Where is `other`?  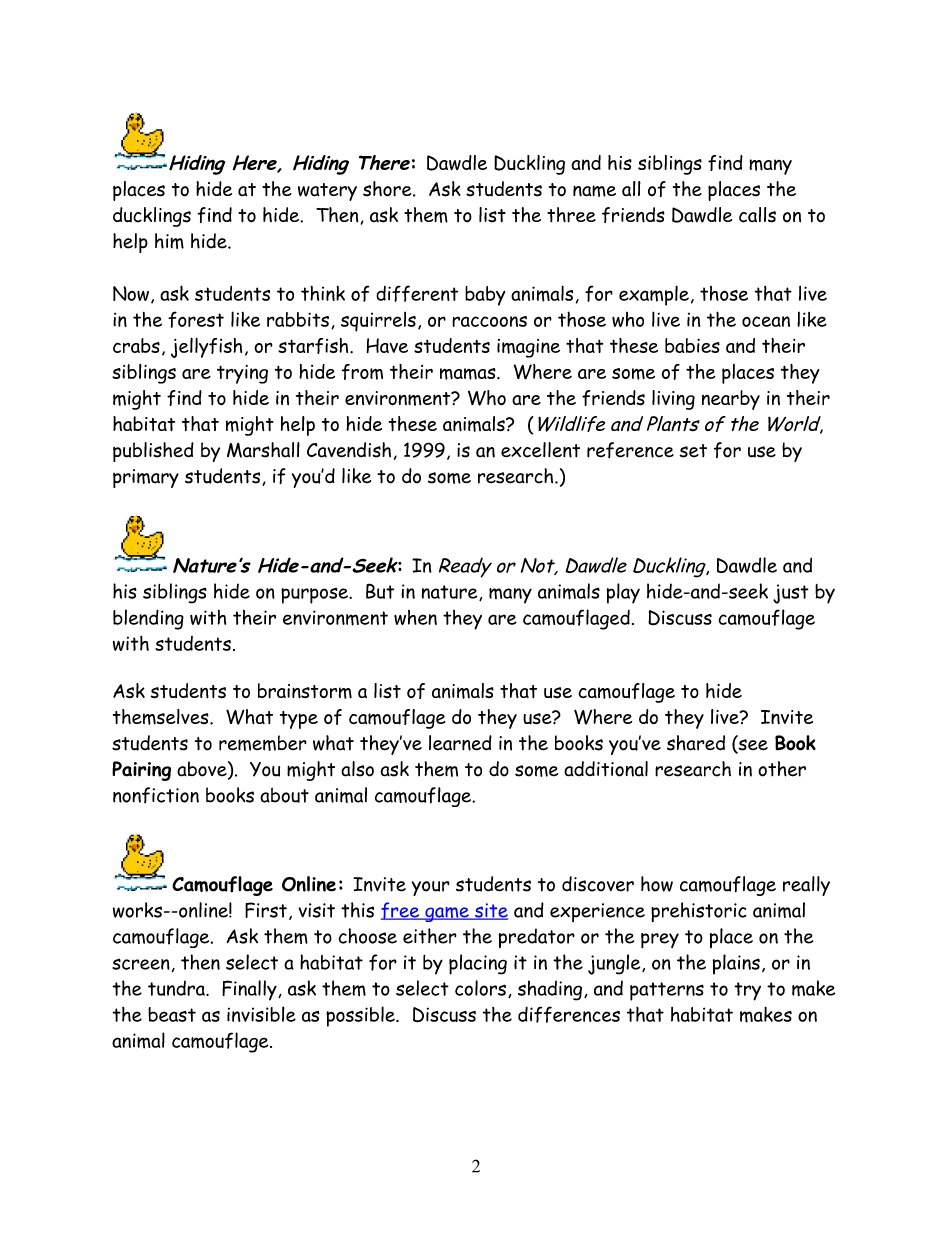 other is located at coordinates (782, 769).
